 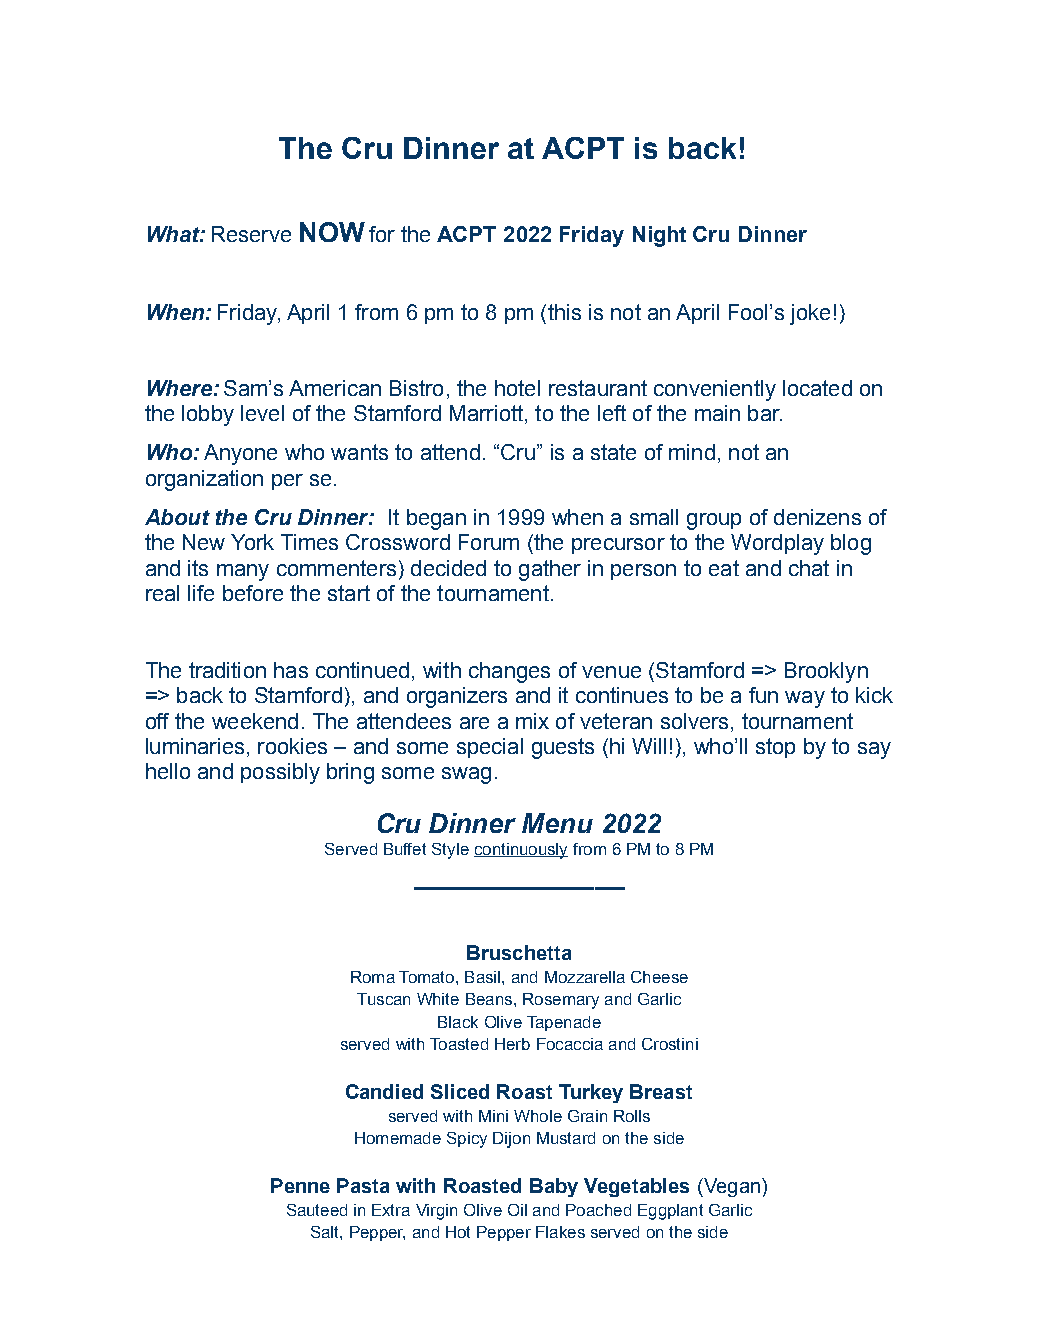 I want to click on chat, so click(x=809, y=568).
